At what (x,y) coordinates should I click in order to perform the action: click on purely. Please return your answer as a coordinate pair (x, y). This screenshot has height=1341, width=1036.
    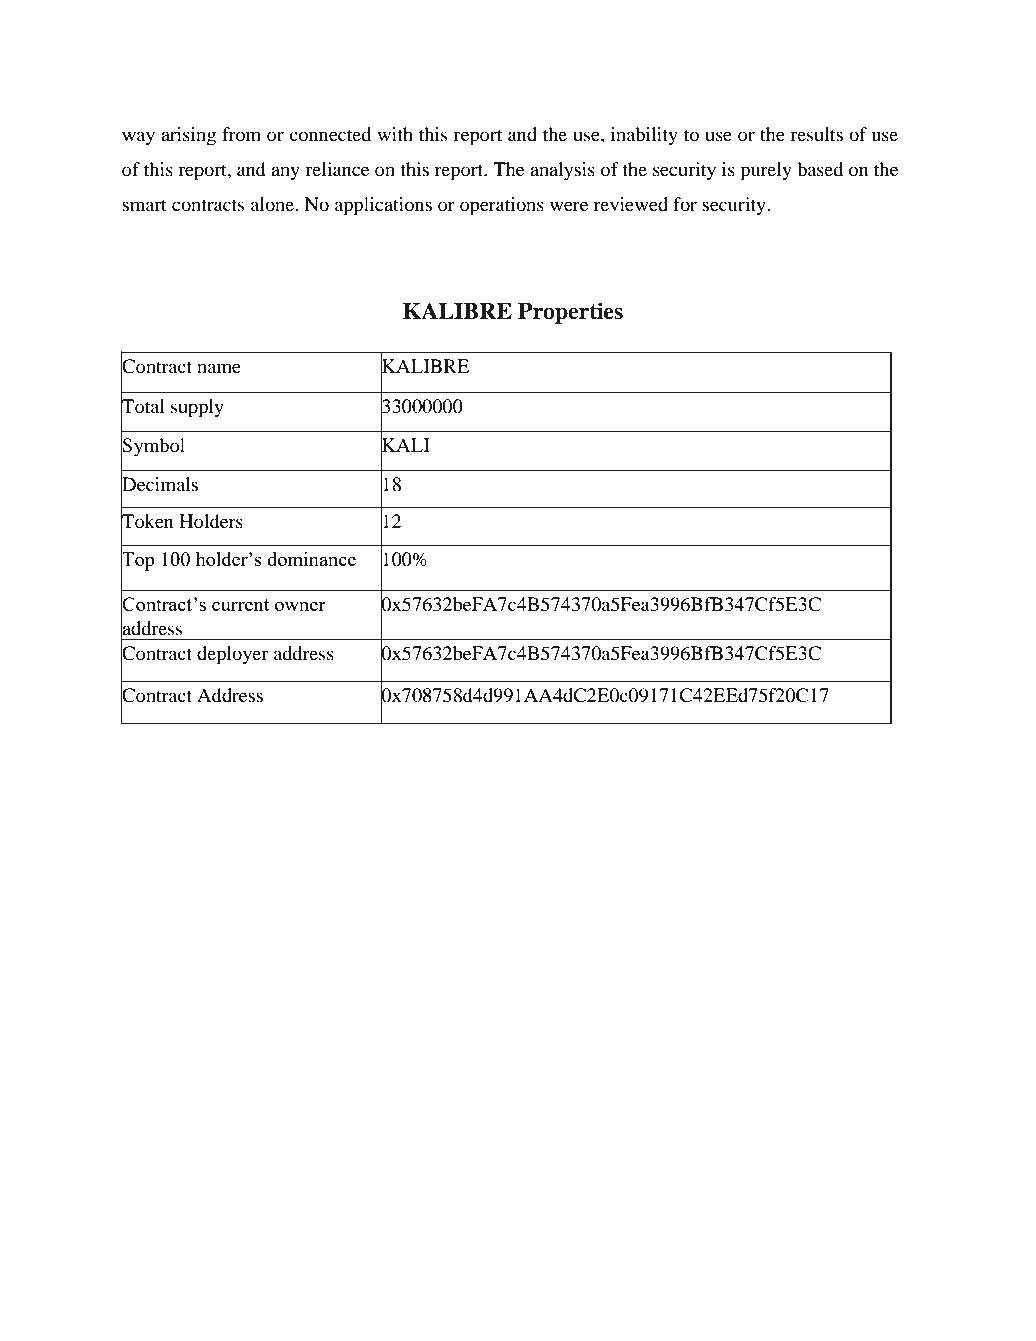
    Looking at the image, I should click on (766, 171).
